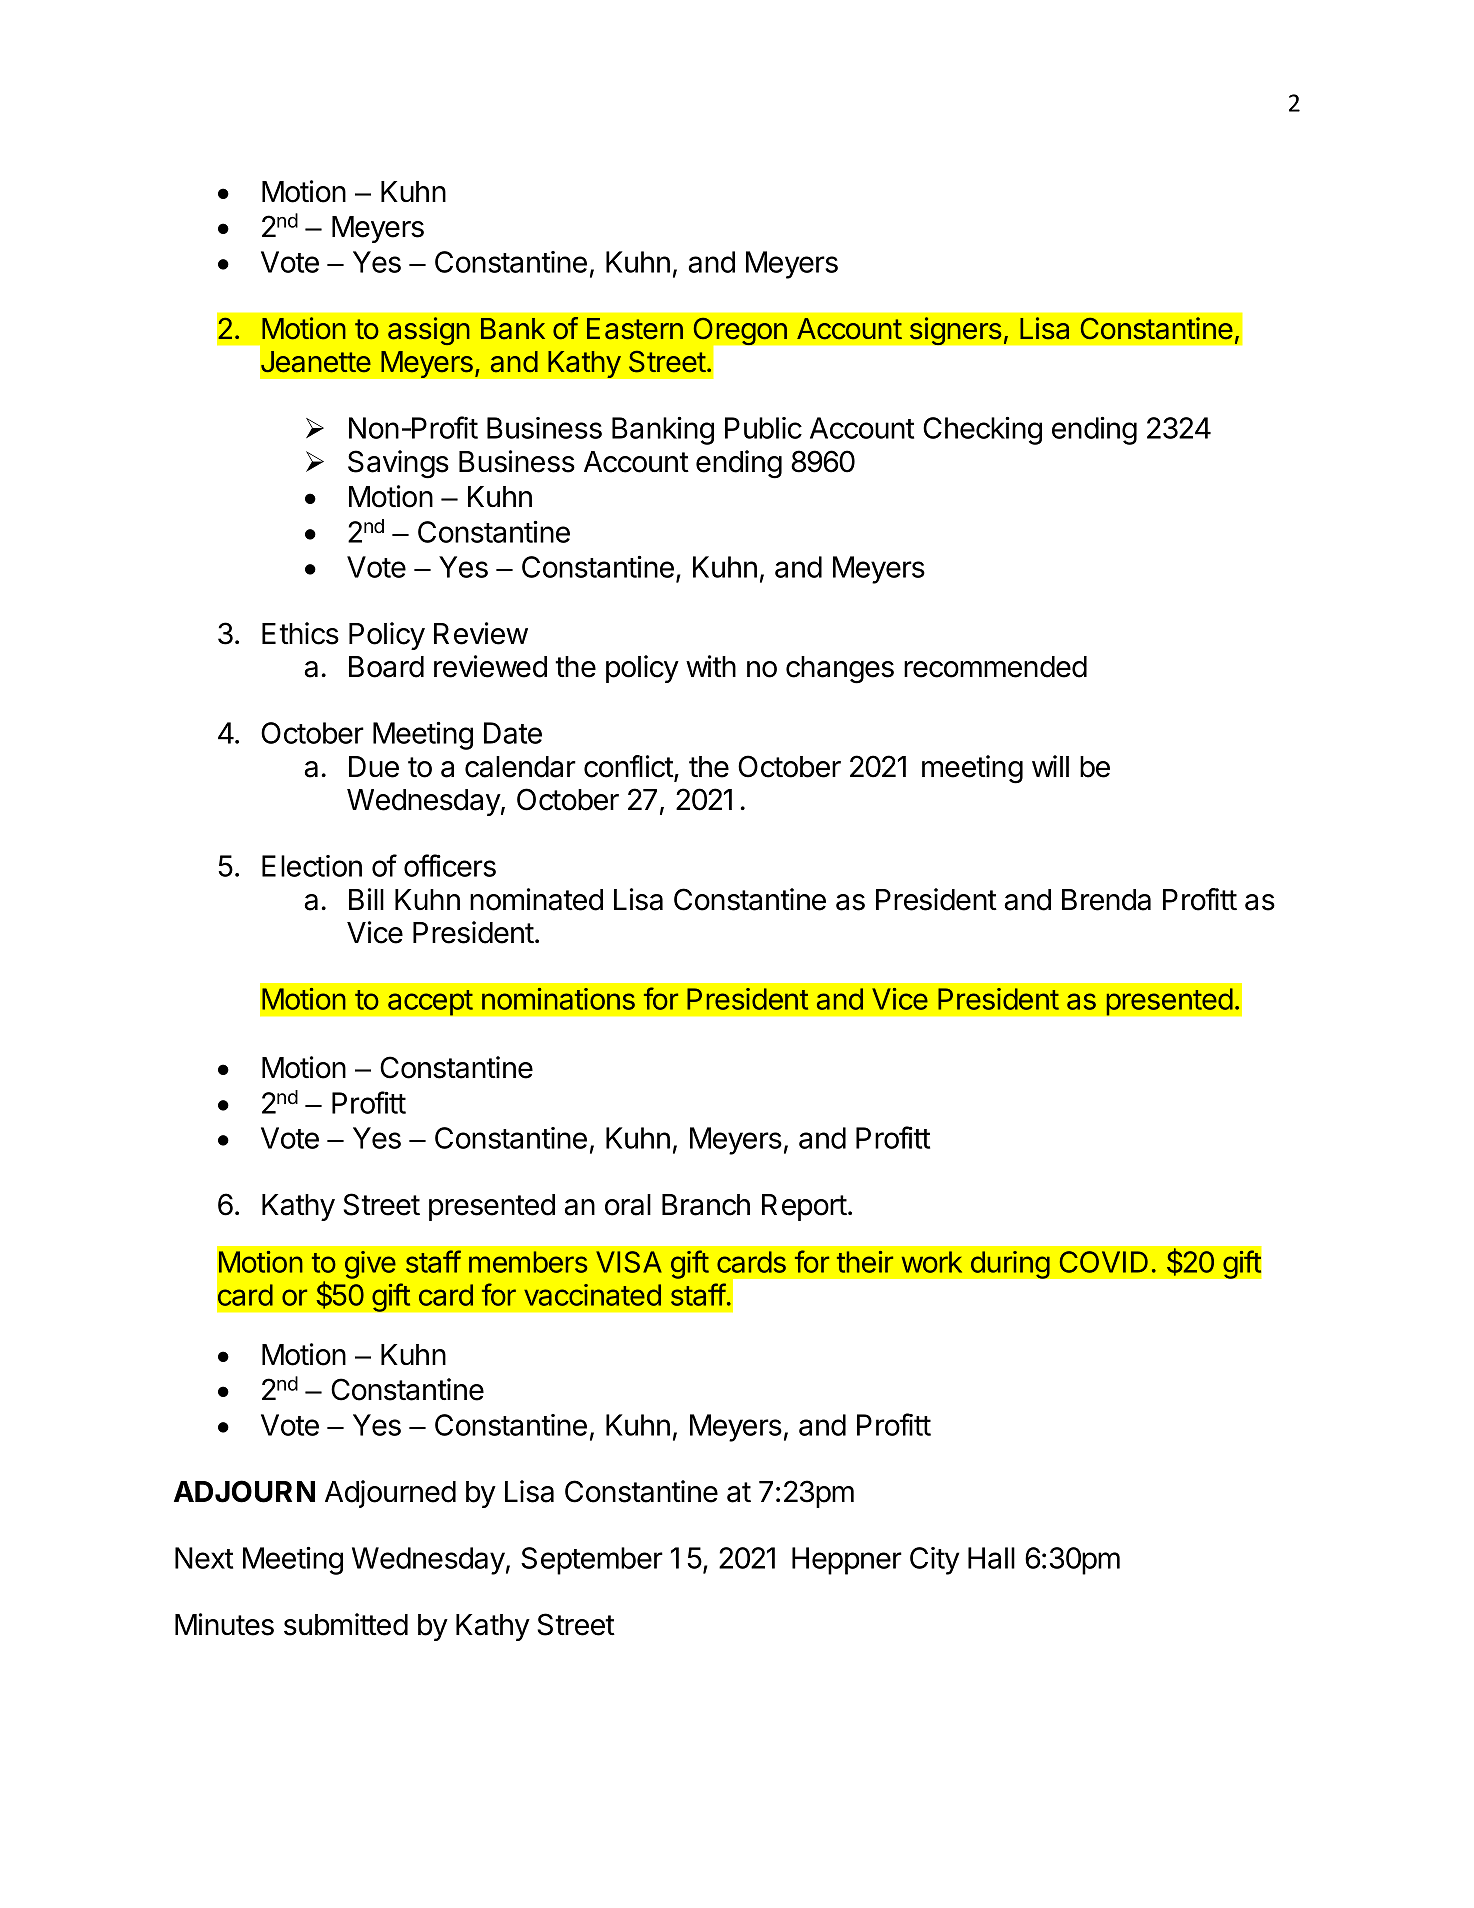 Image resolution: width=1474 pixels, height=1908 pixels. What do you see at coordinates (346, 1624) in the screenshot?
I see `submitted` at bounding box center [346, 1624].
